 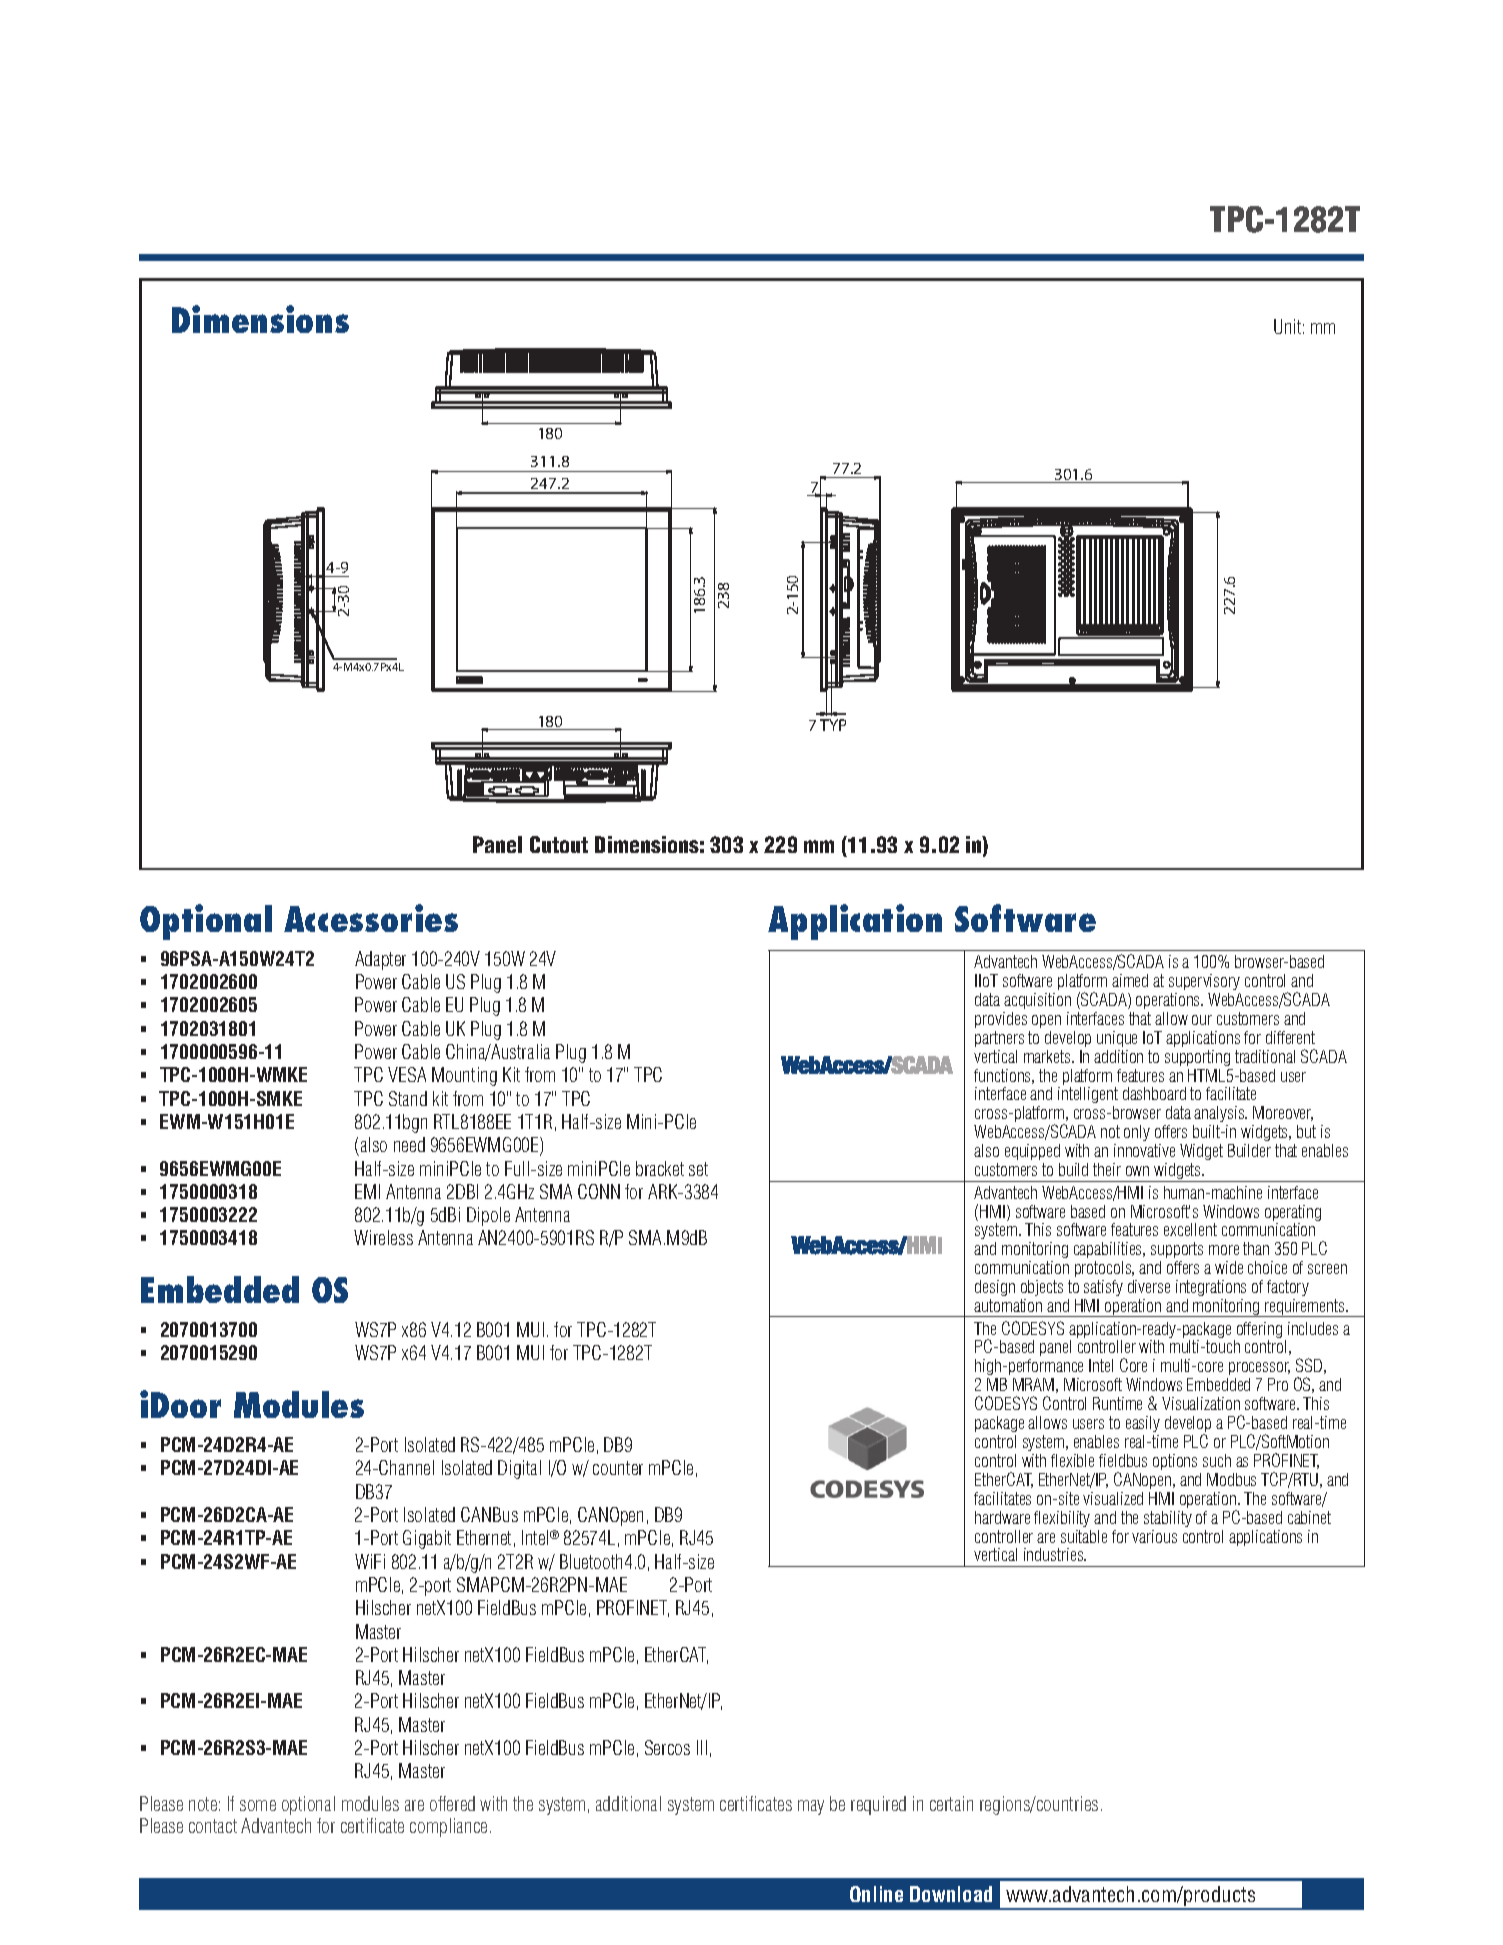 I want to click on partners, so click(x=999, y=1039).
